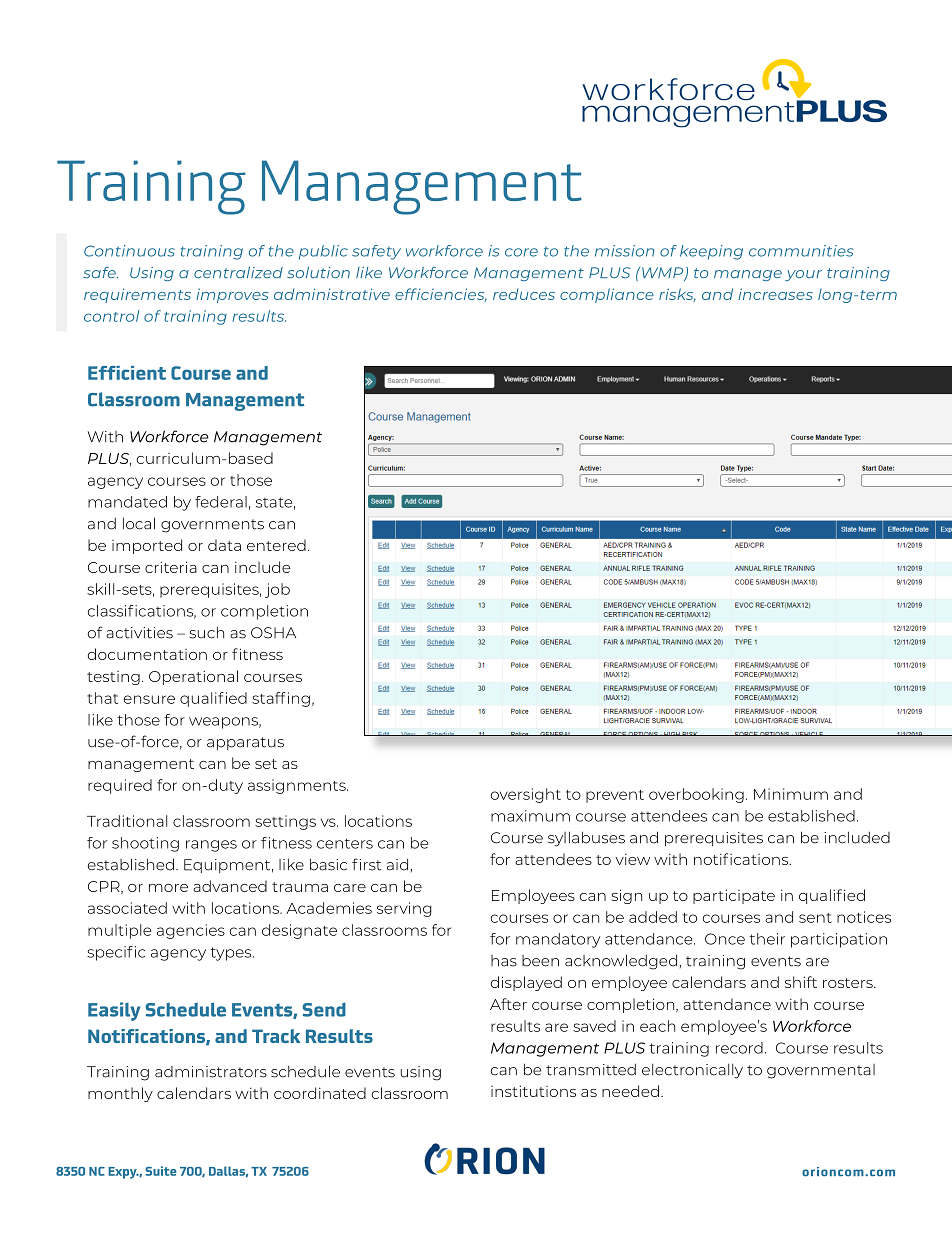  What do you see at coordinates (791, 794) in the screenshot?
I see `Minimum` at bounding box center [791, 794].
